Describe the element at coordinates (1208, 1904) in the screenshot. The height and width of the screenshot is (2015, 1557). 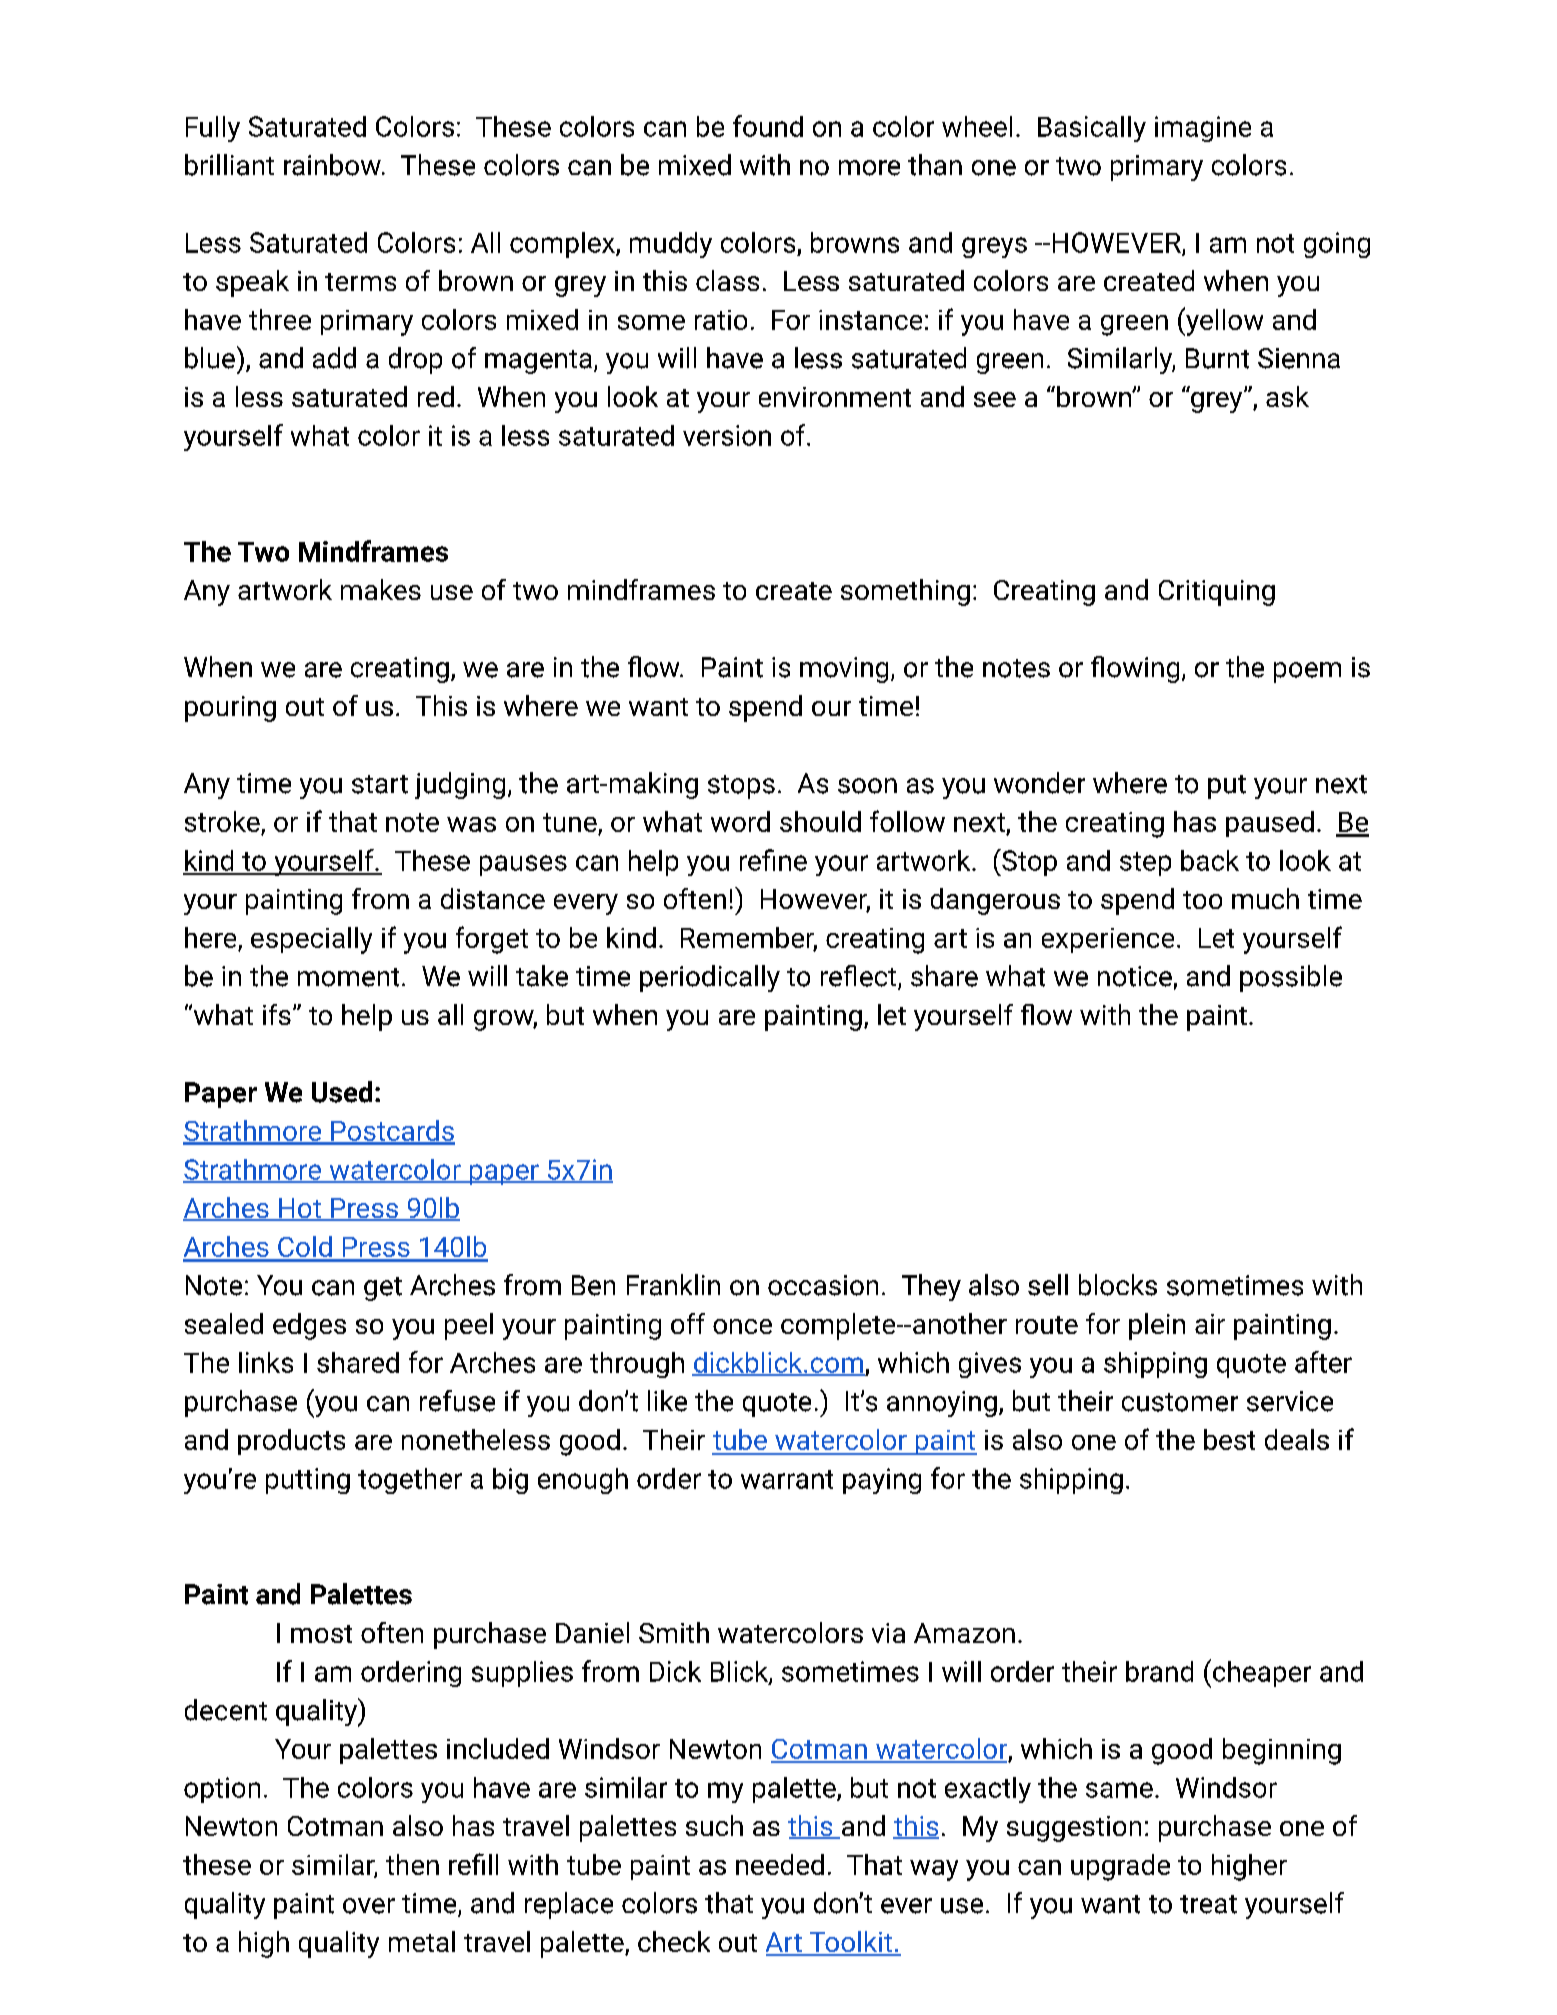
I see `treat` at that location.
